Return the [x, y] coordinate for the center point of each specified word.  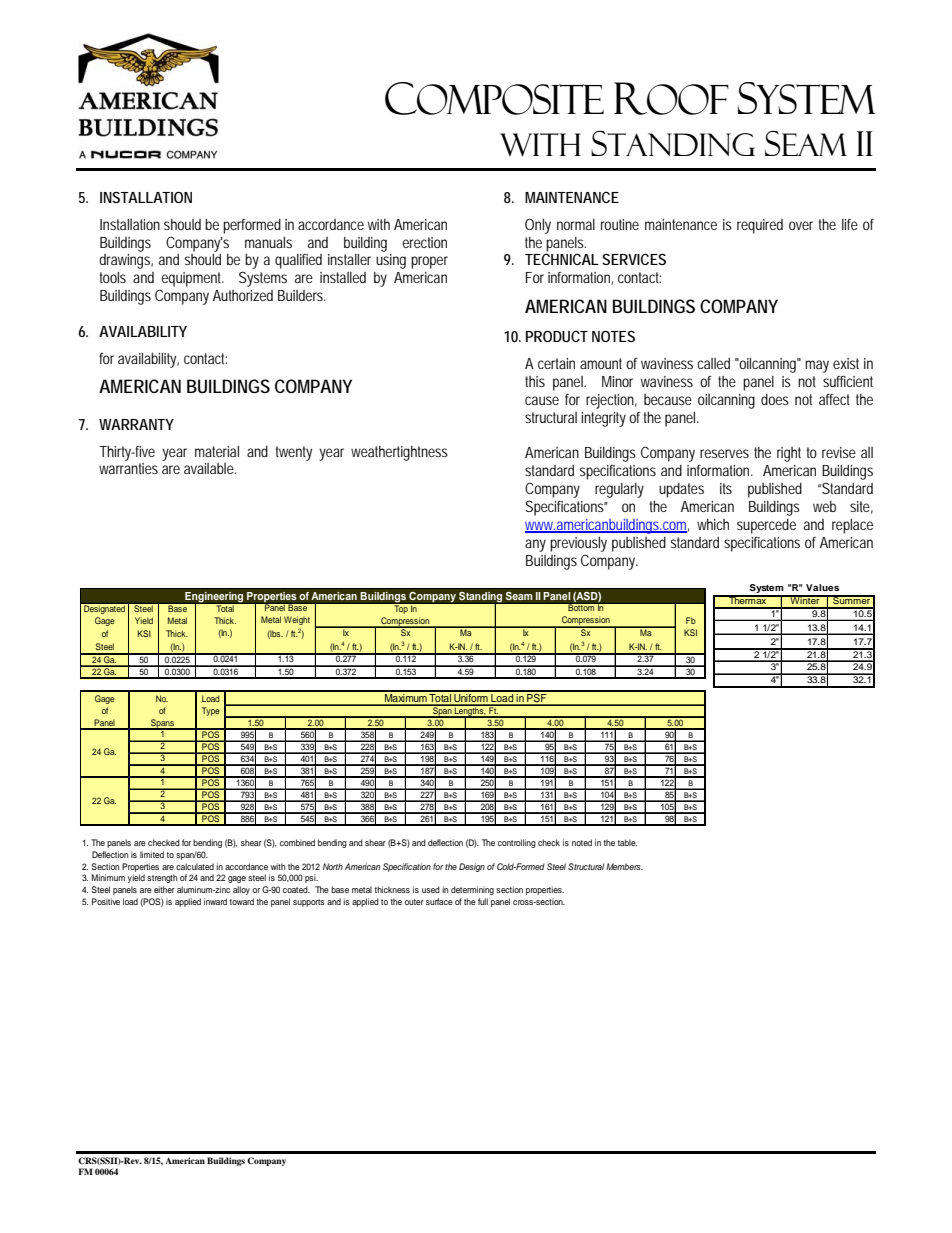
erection [424, 242]
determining [472, 890]
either [164, 889]
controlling [517, 843]
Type [211, 711]
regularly [619, 490]
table [627, 842]
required [760, 226]
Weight [297, 620]
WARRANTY [136, 424]
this [535, 381]
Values [822, 587]
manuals [268, 242]
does [775, 399]
